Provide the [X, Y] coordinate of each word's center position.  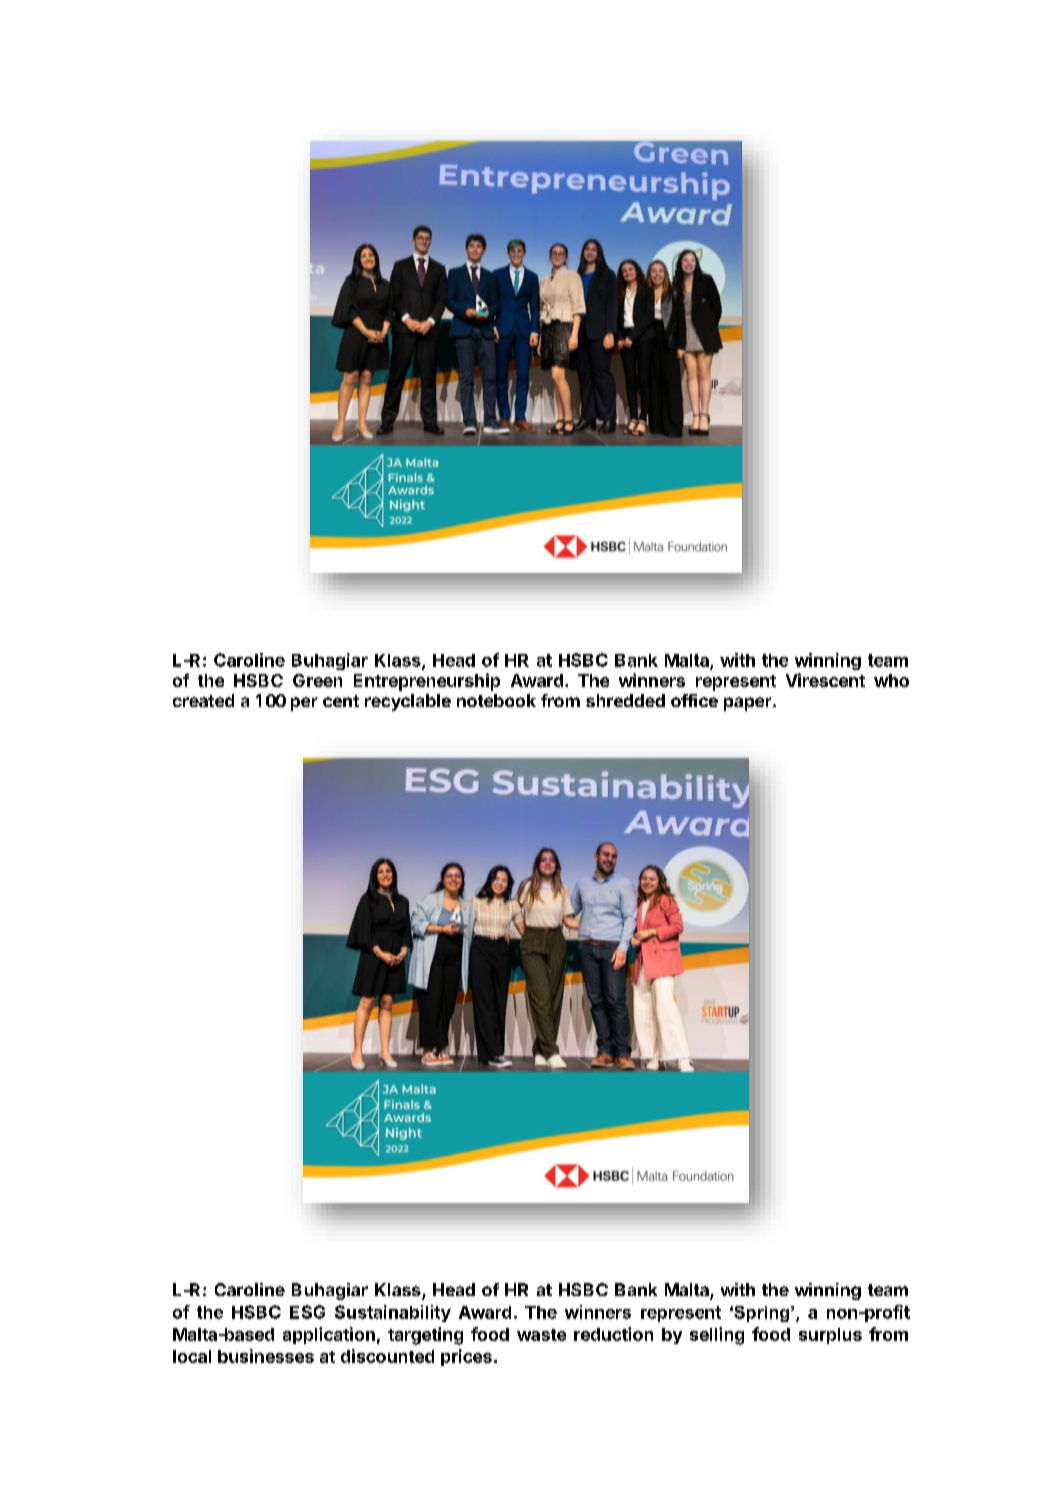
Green [317, 680]
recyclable [408, 702]
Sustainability [393, 1313]
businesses [266, 1356]
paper [749, 704]
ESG [307, 1312]
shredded [625, 700]
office [694, 700]
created [203, 700]
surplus [830, 1336]
